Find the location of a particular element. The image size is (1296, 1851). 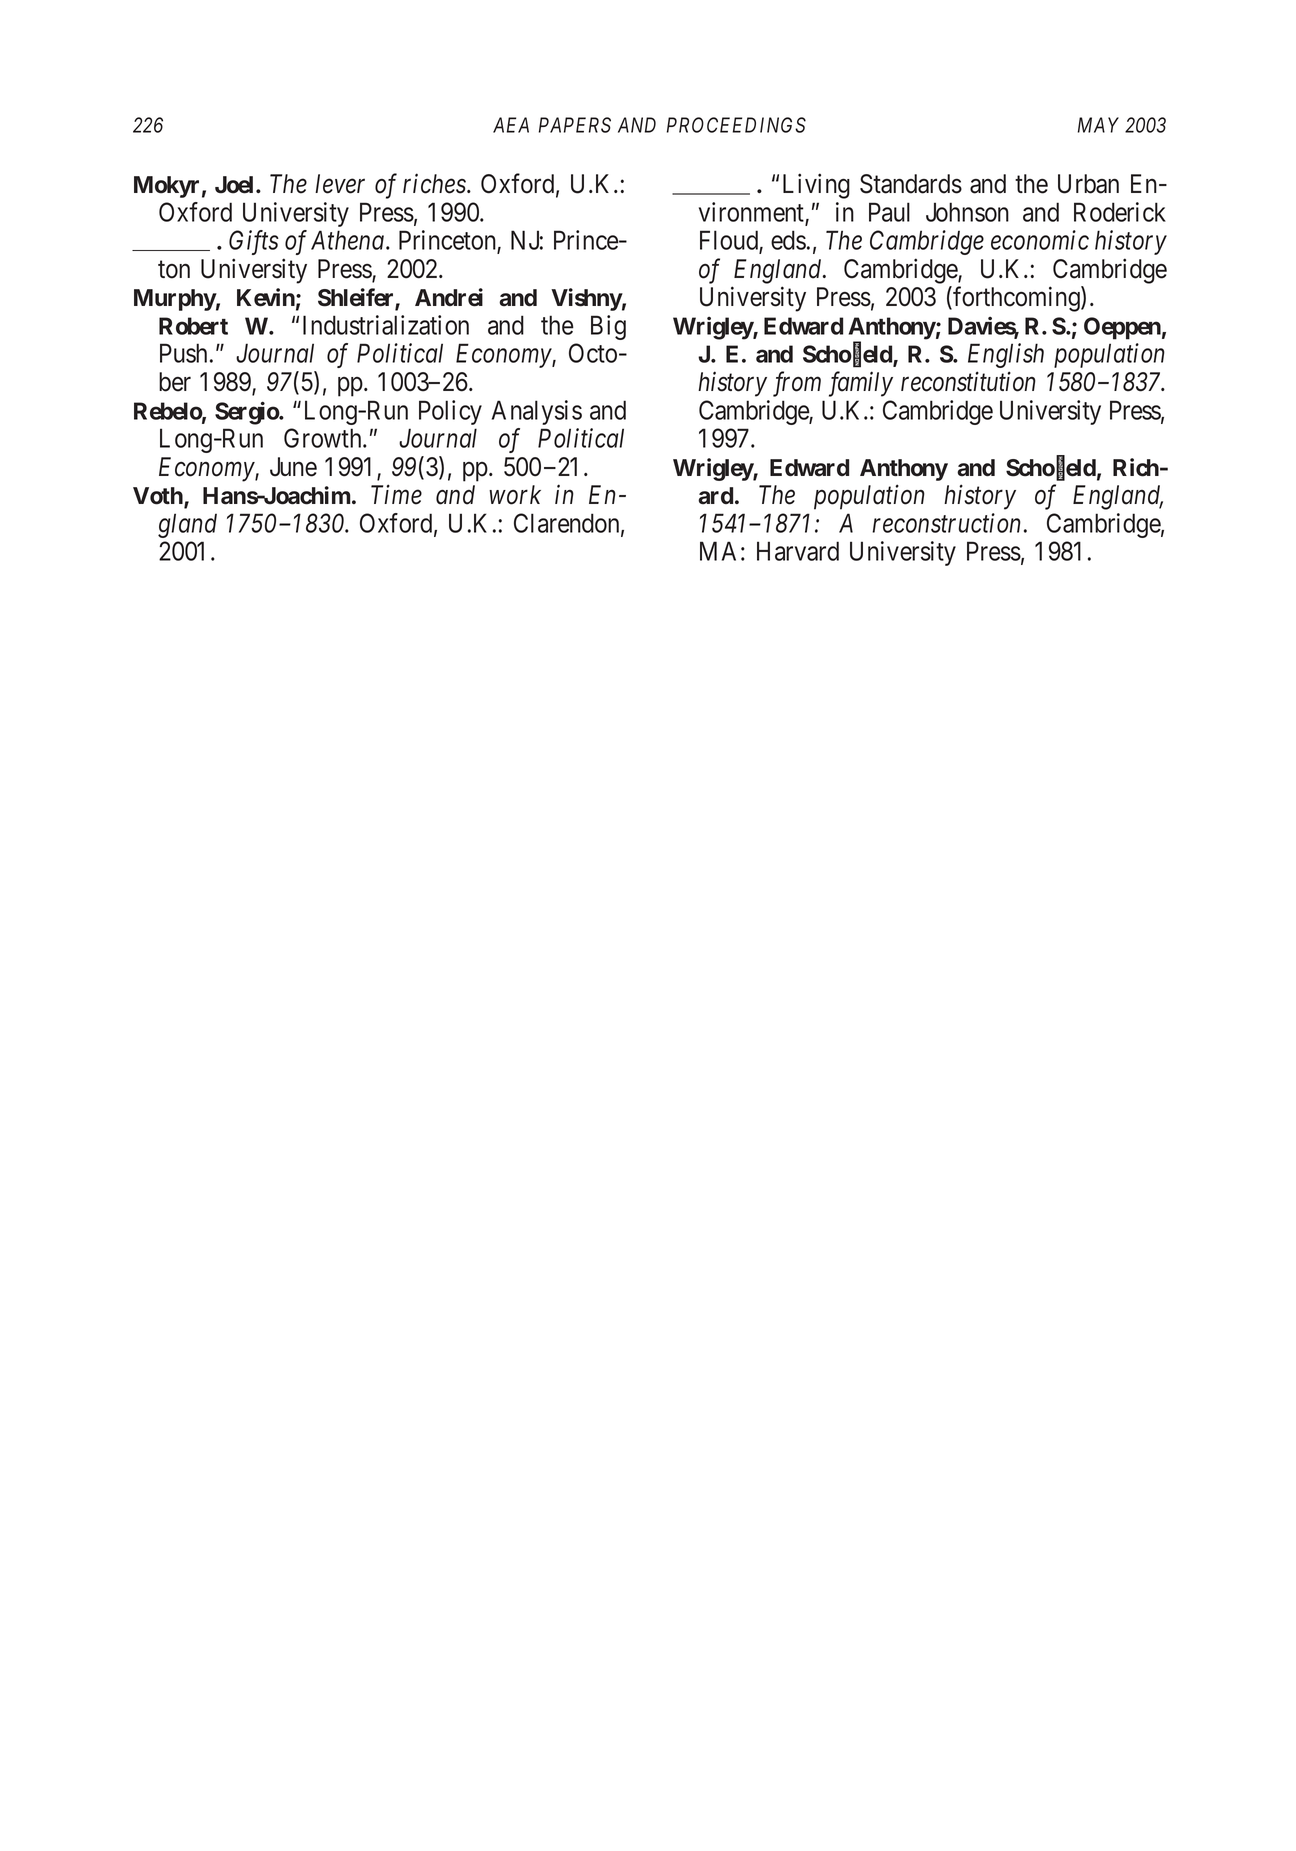

English is located at coordinates (1006, 355).
